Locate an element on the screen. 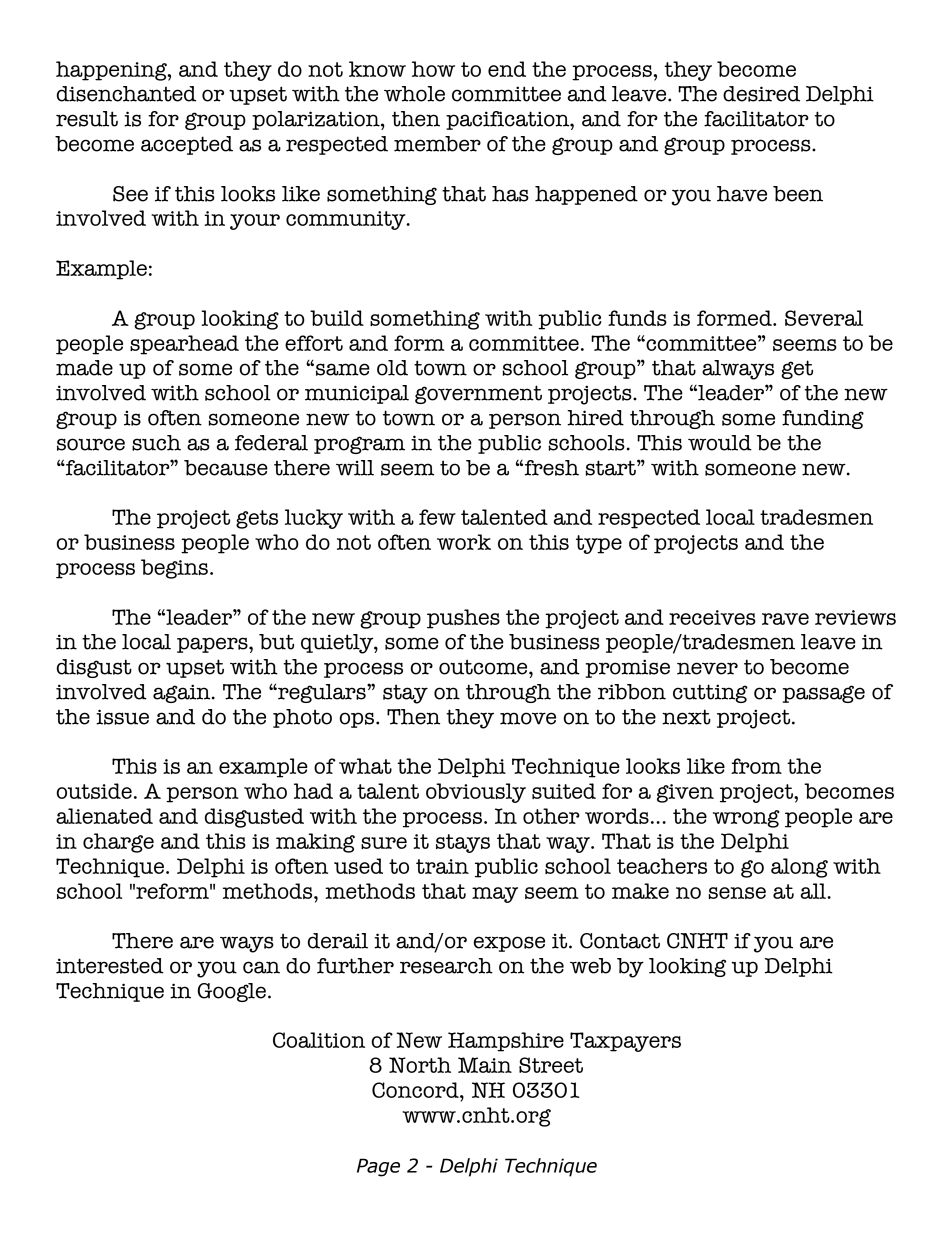 This screenshot has width=952, height=1233. whole is located at coordinates (414, 94).
